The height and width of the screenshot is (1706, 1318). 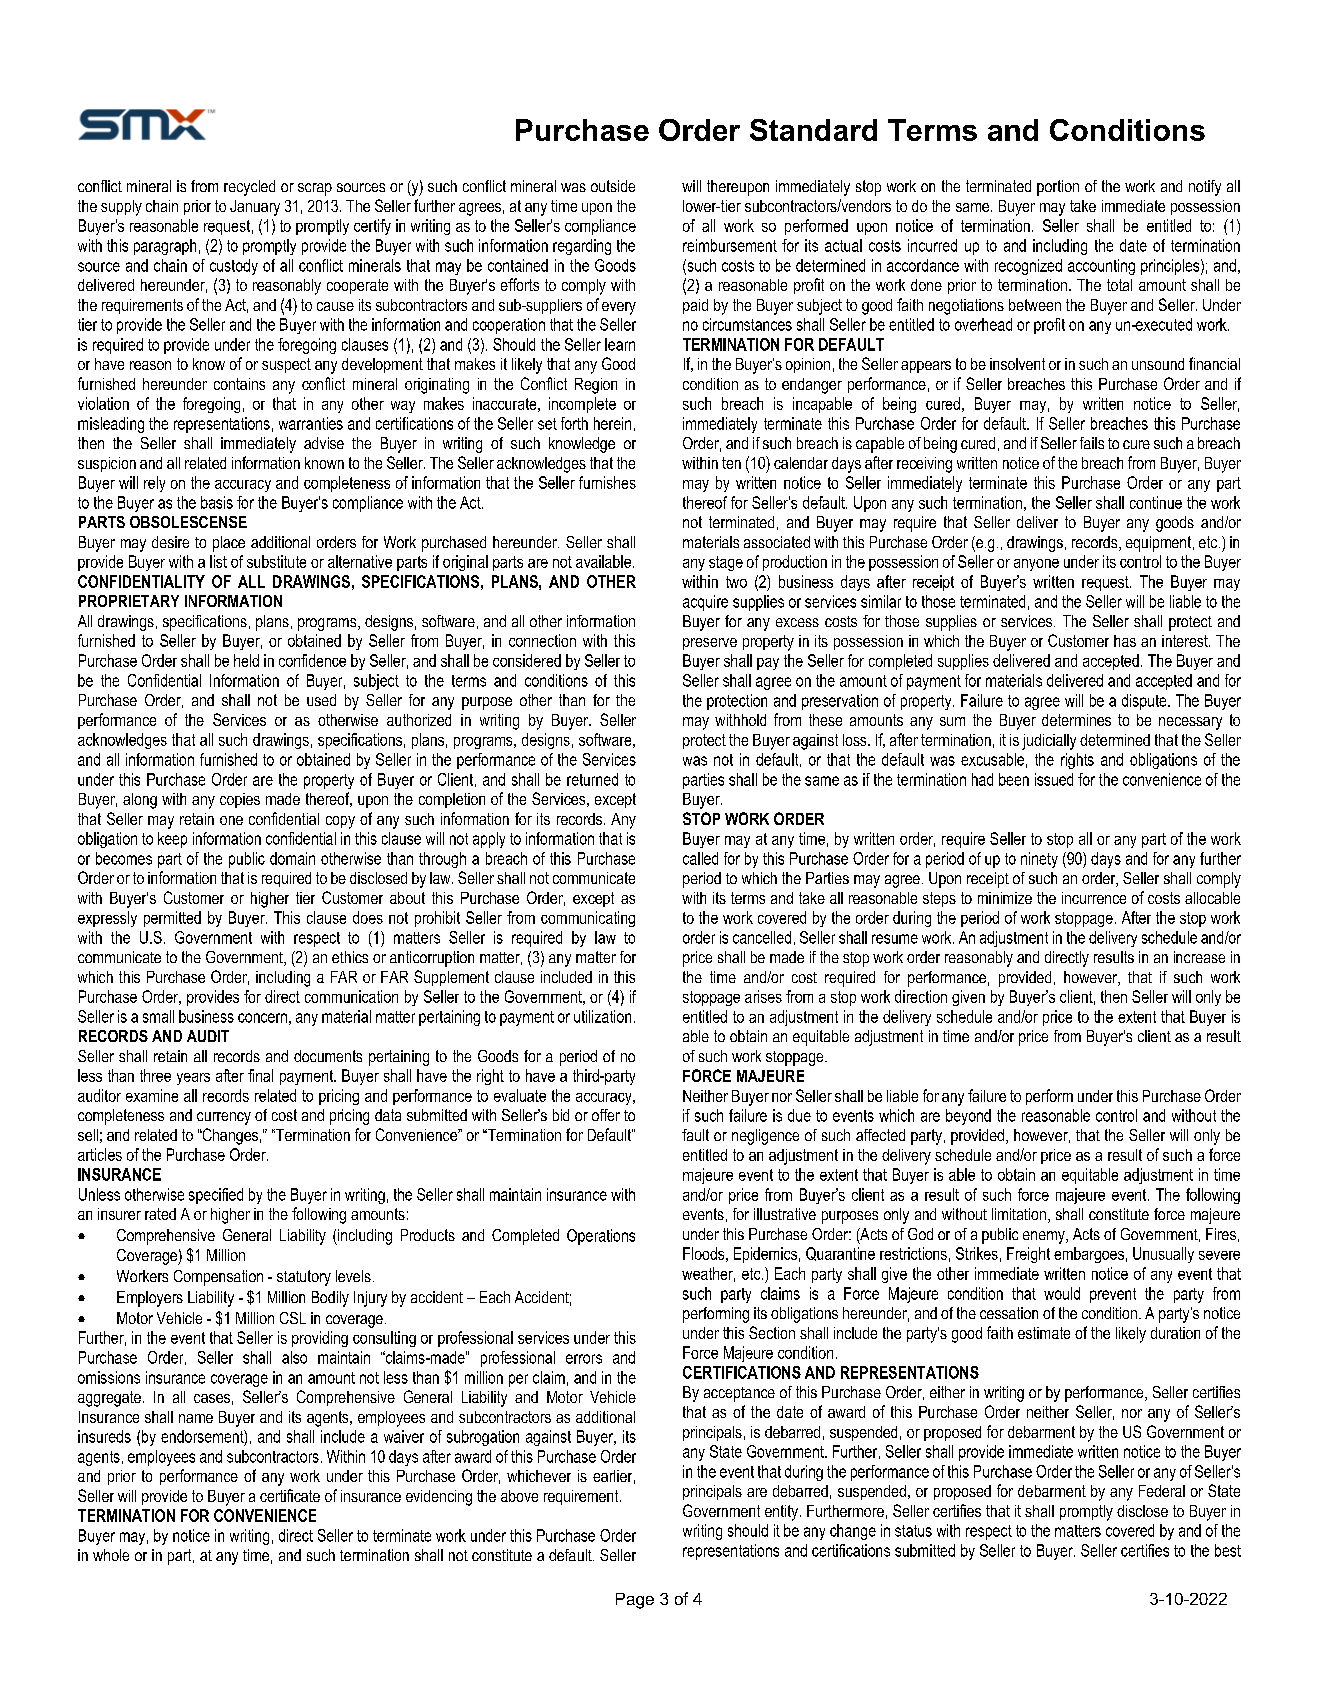 What do you see at coordinates (249, 188) in the screenshot?
I see `recycled` at bounding box center [249, 188].
